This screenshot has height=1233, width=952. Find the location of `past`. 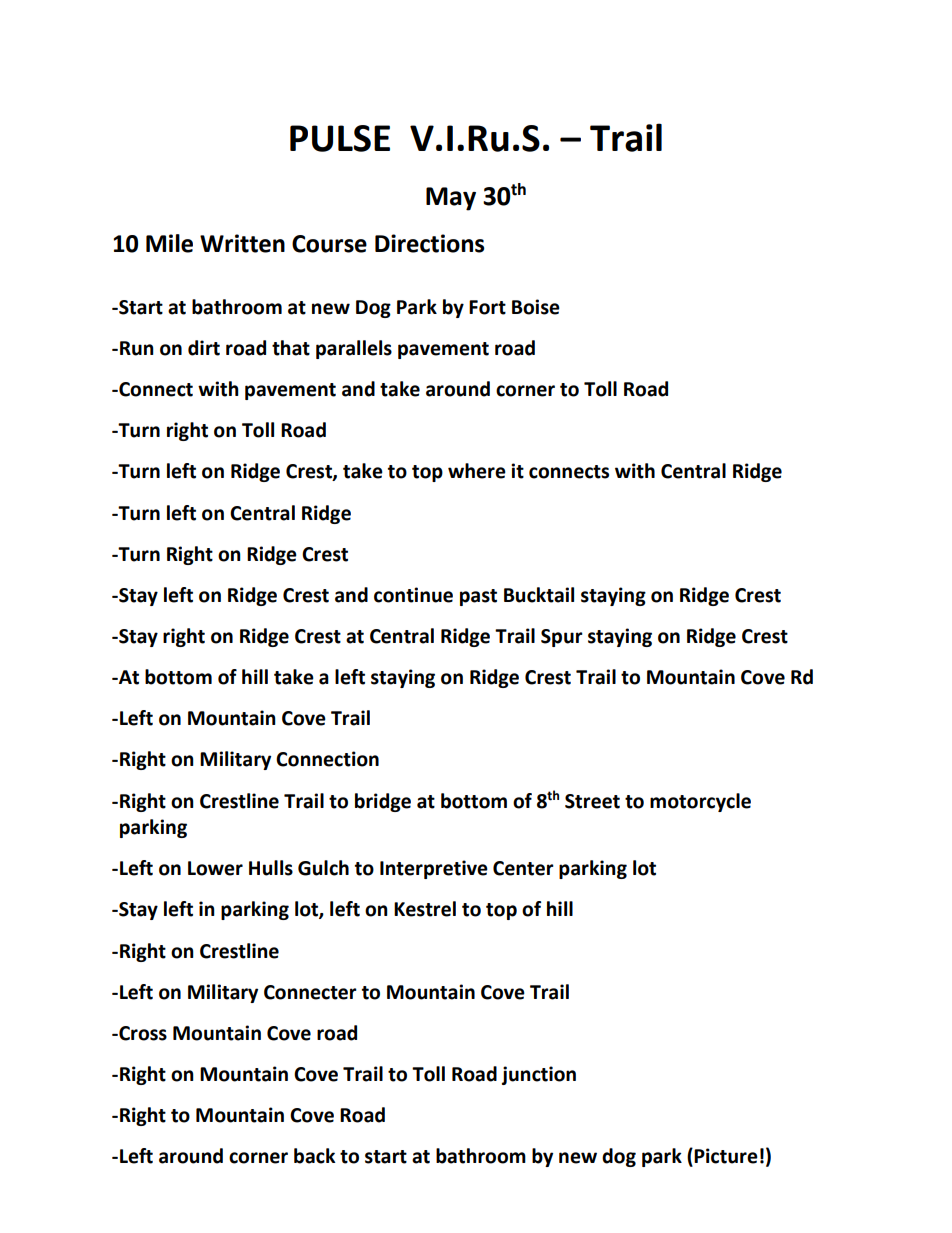

past is located at coordinates (478, 597).
